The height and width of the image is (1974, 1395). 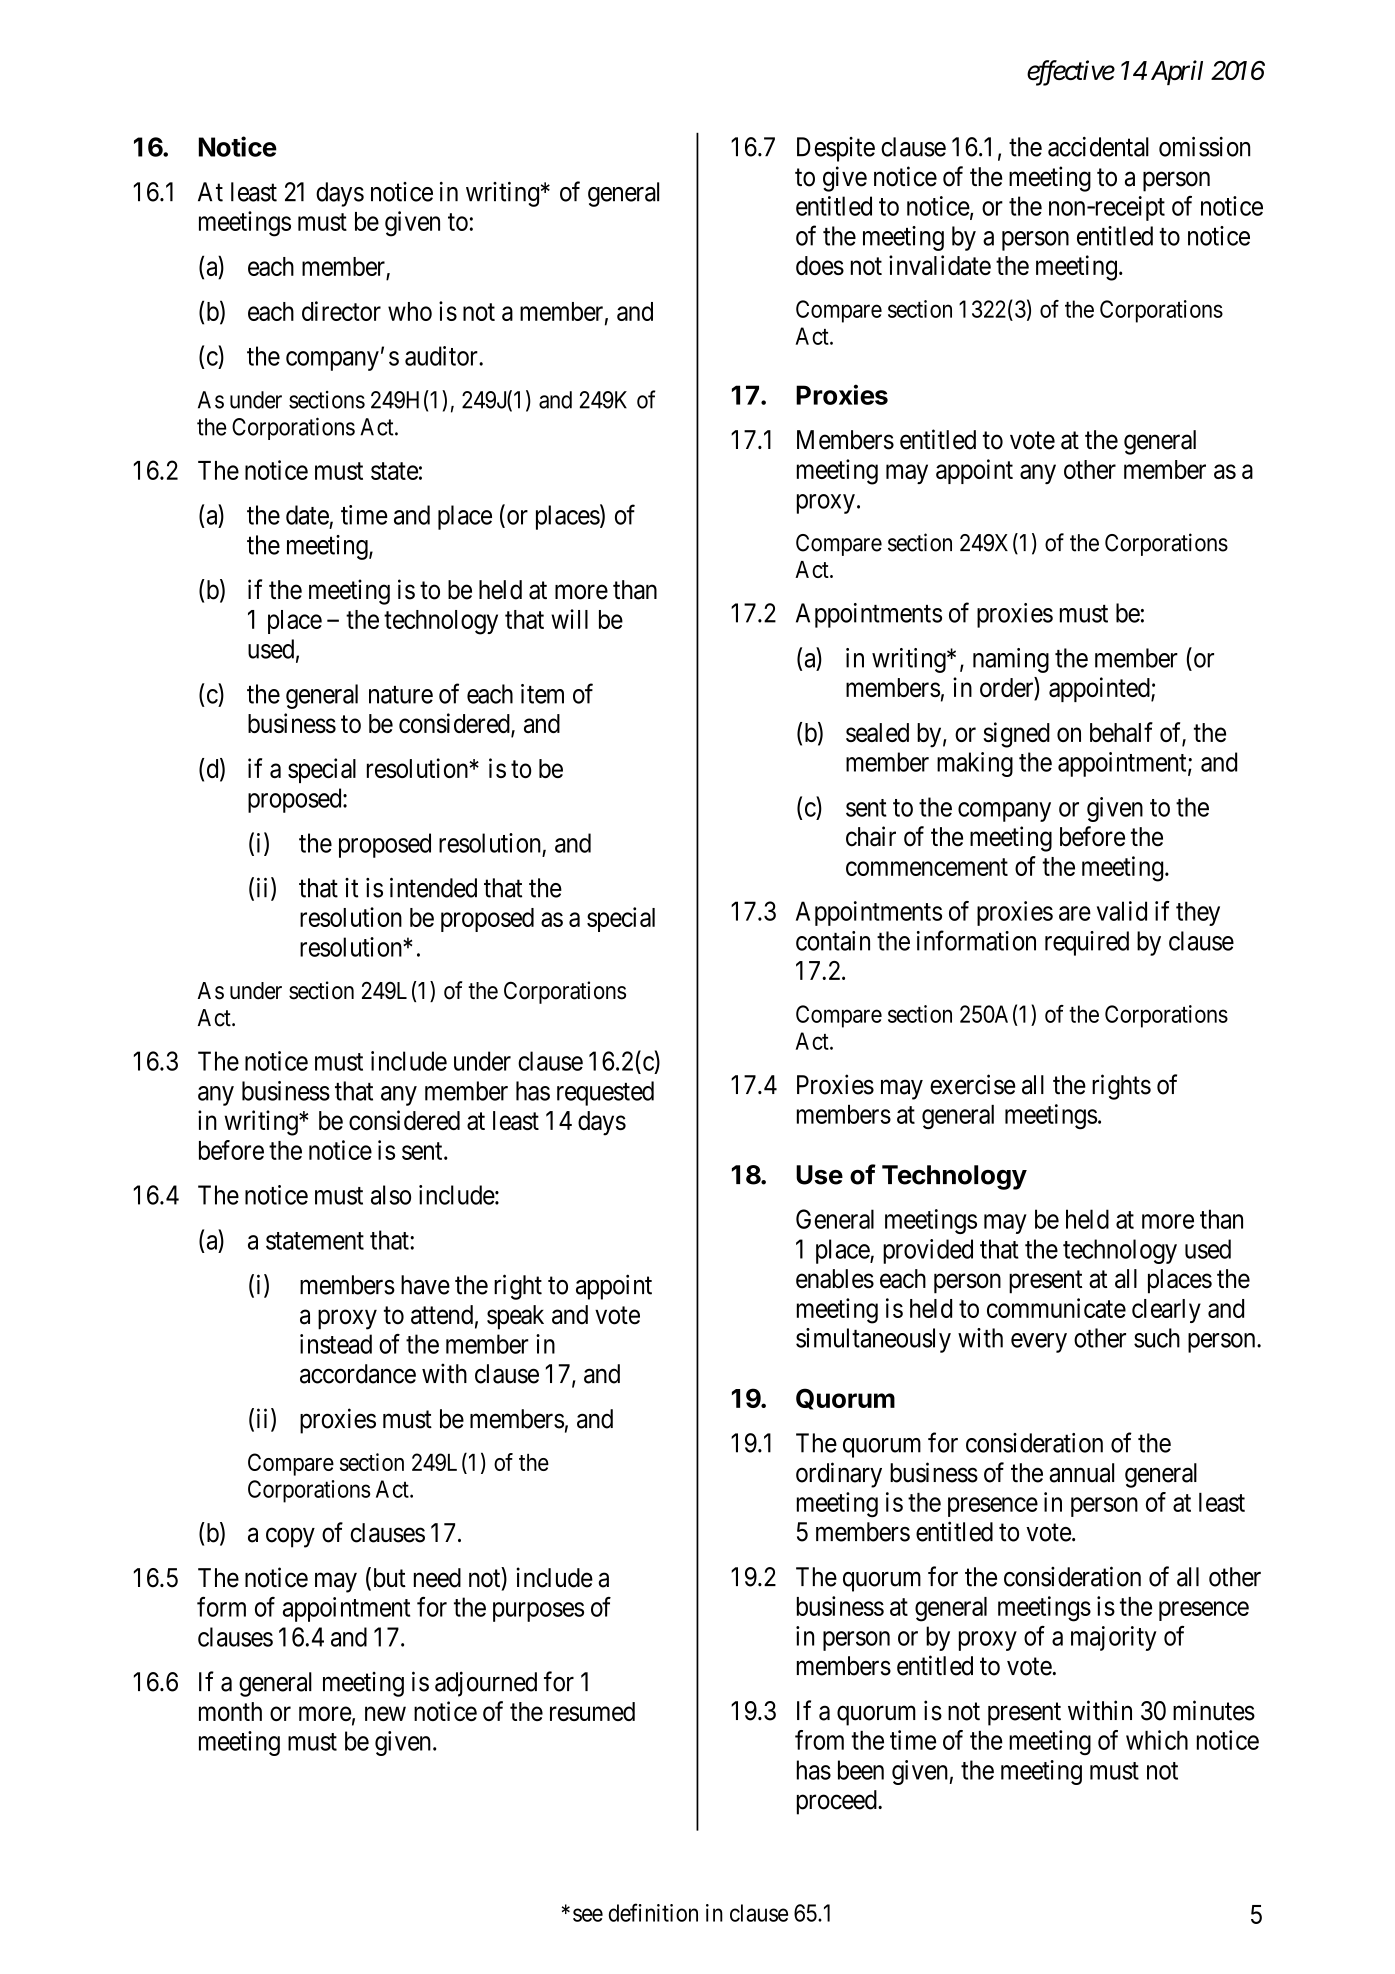 I want to click on instead, so click(x=336, y=1344).
